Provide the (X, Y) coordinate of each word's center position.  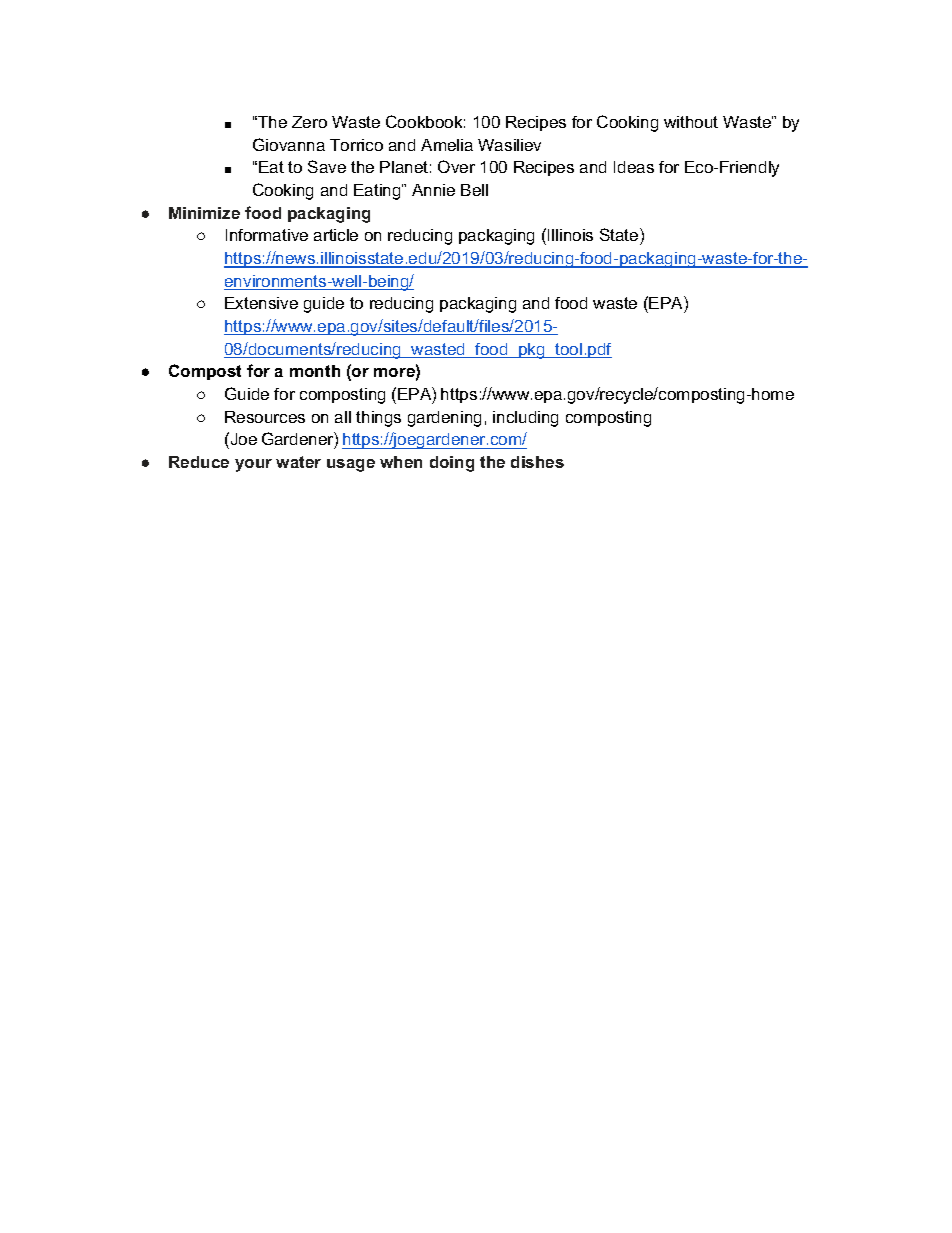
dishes (537, 462)
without (691, 122)
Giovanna (289, 144)
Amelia (447, 145)
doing (452, 464)
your (253, 465)
